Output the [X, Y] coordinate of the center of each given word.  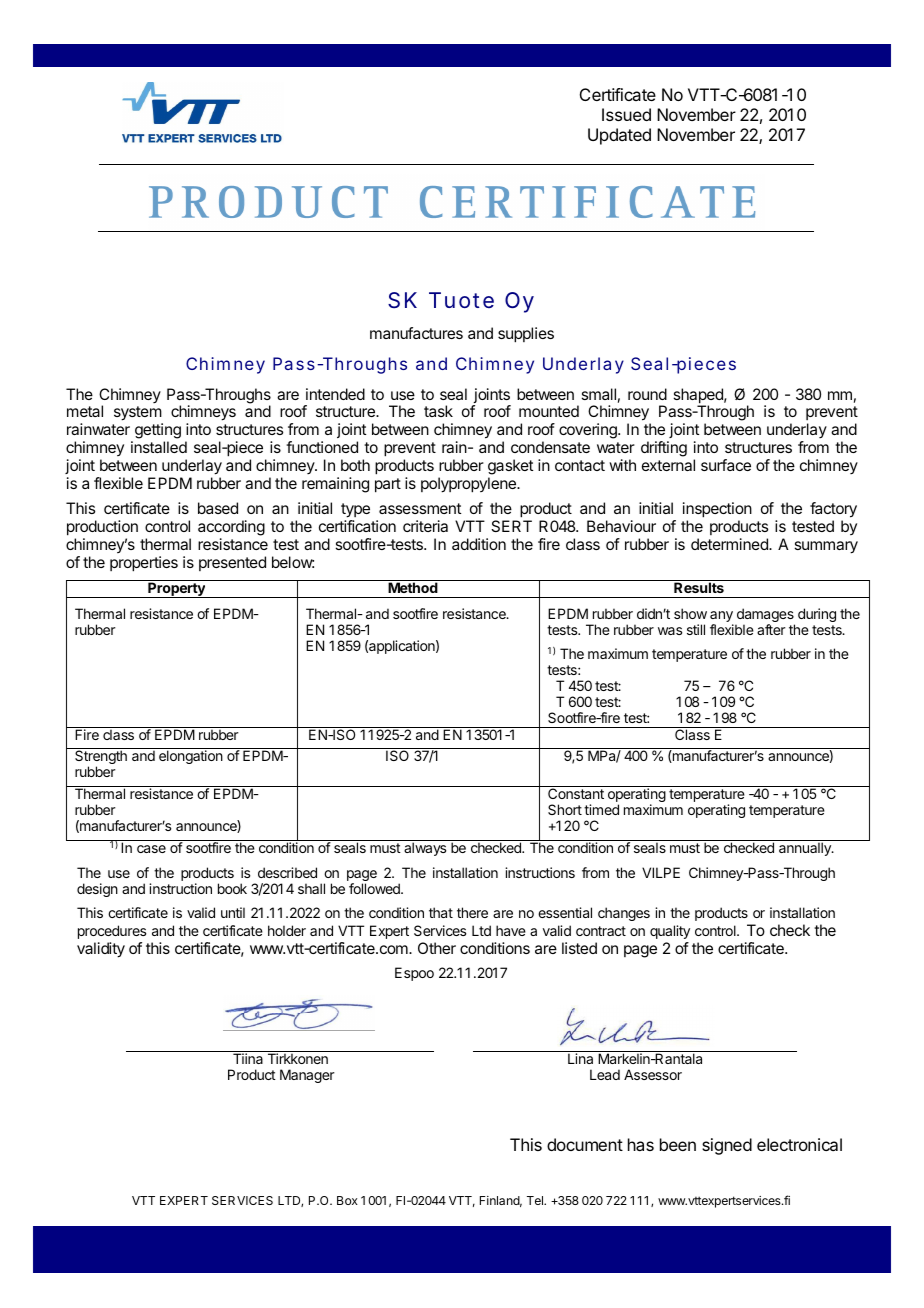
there [472, 912]
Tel [536, 1200]
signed [727, 1146]
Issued [626, 114]
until [233, 912]
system [138, 415]
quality [670, 932]
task [438, 411]
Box [347, 1200]
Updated [619, 136]
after [771, 629]
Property [176, 590]
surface [726, 465]
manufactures [416, 333]
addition [479, 544]
